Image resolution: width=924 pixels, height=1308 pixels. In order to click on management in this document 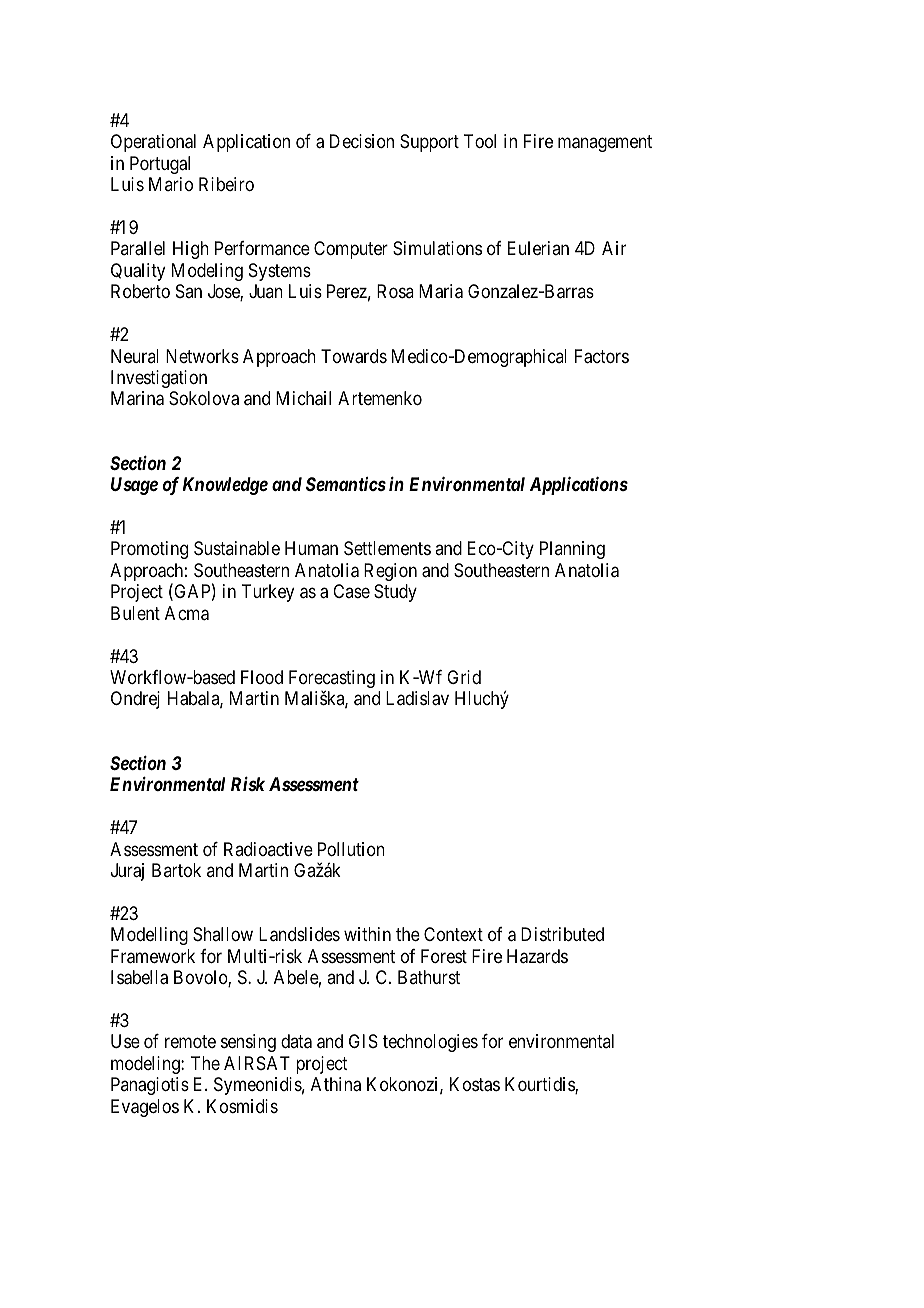, I will do `click(605, 143)`.
